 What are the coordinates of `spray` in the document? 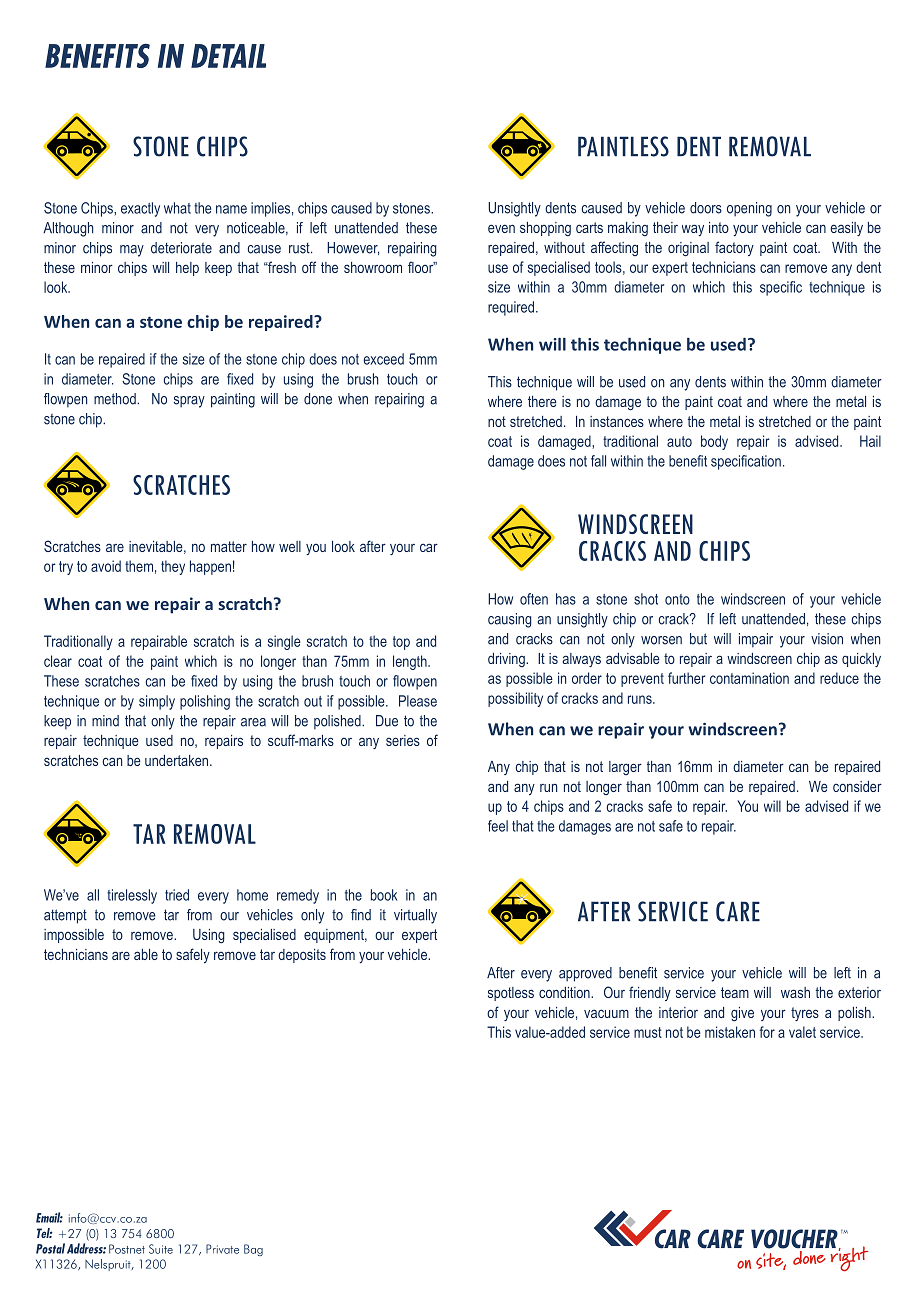 It's located at (189, 402).
